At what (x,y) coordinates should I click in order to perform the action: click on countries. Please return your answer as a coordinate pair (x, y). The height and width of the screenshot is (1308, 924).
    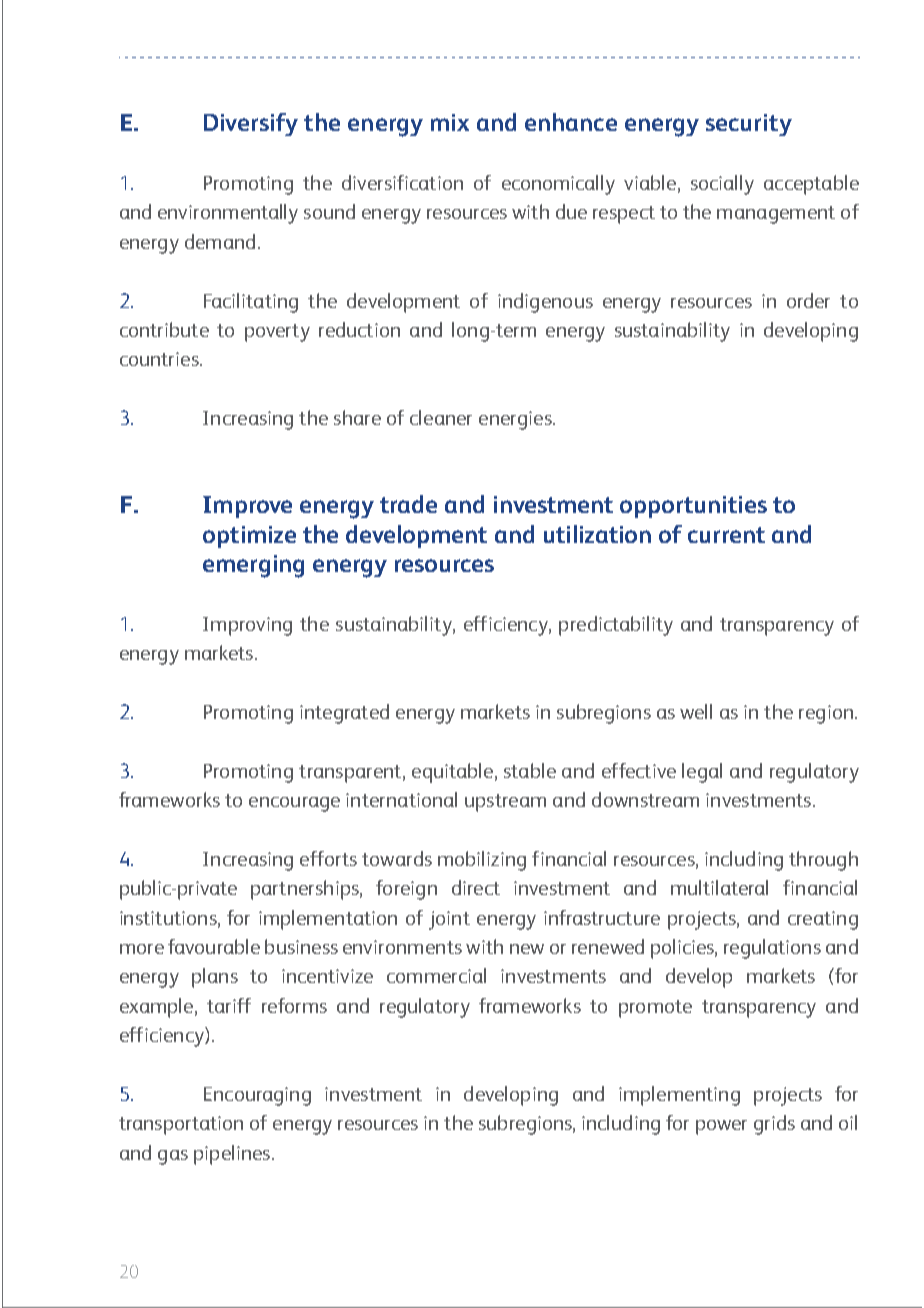
    Looking at the image, I should click on (160, 359).
